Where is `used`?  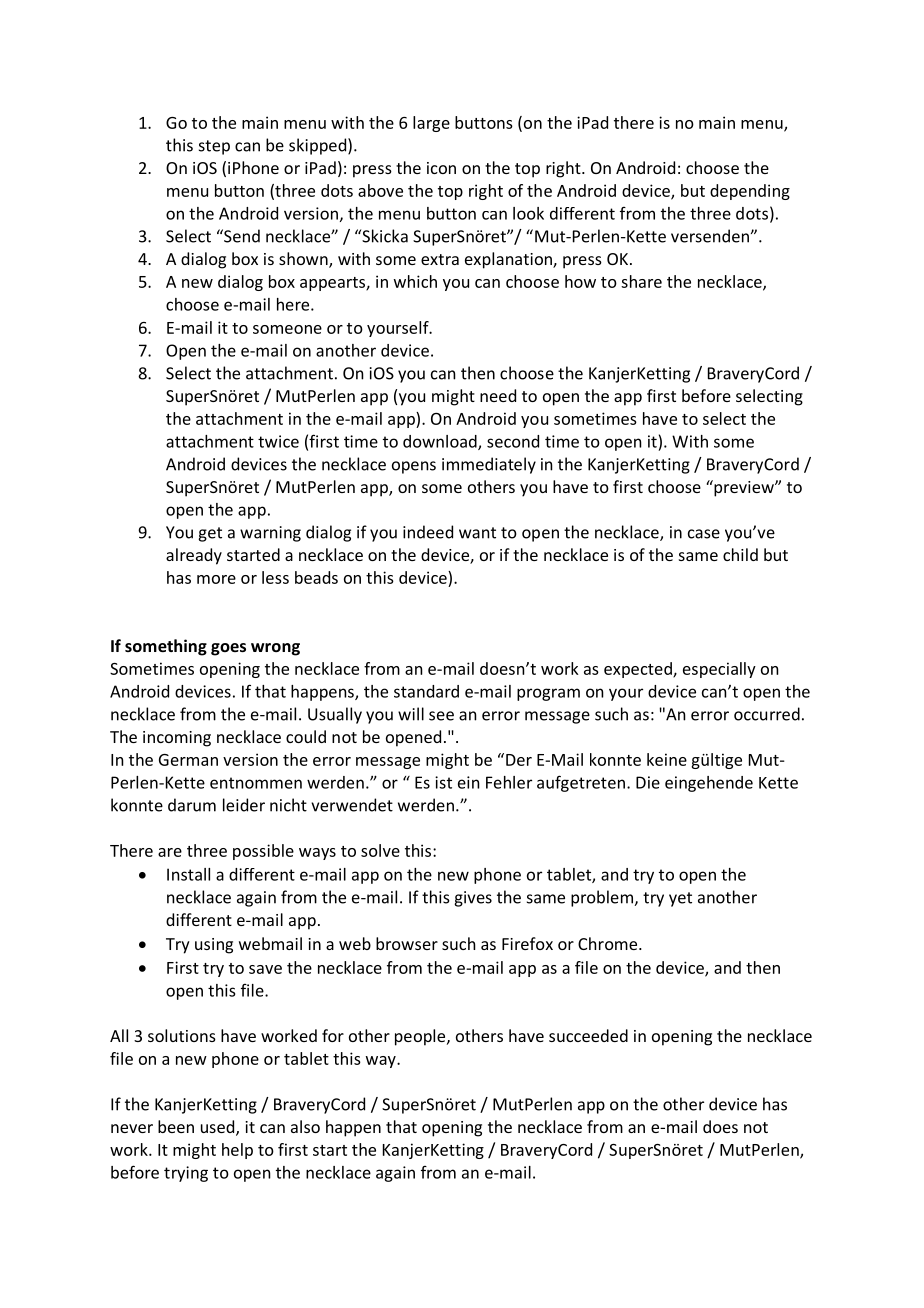 used is located at coordinates (219, 1128).
